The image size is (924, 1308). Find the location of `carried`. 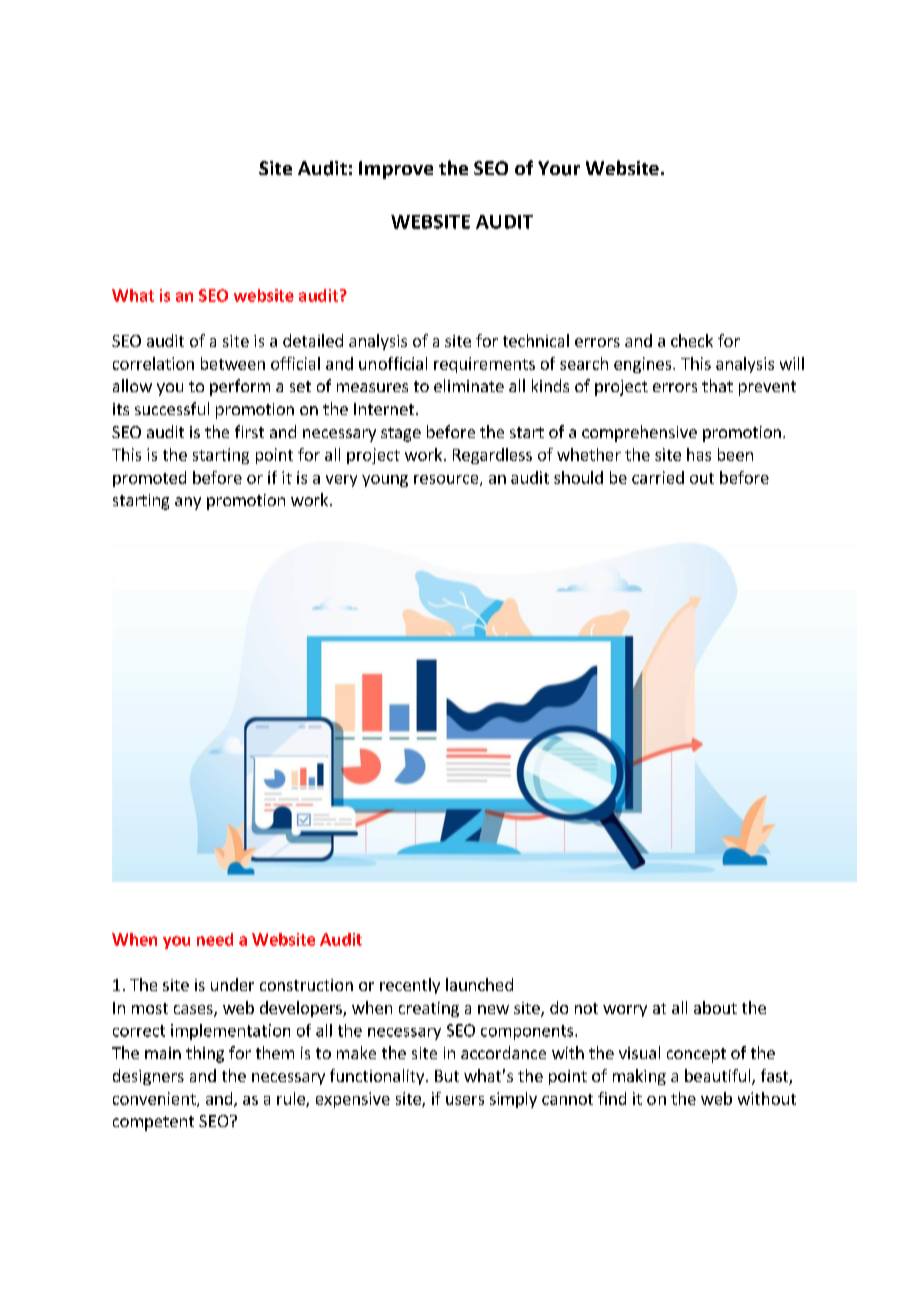

carried is located at coordinates (658, 477).
